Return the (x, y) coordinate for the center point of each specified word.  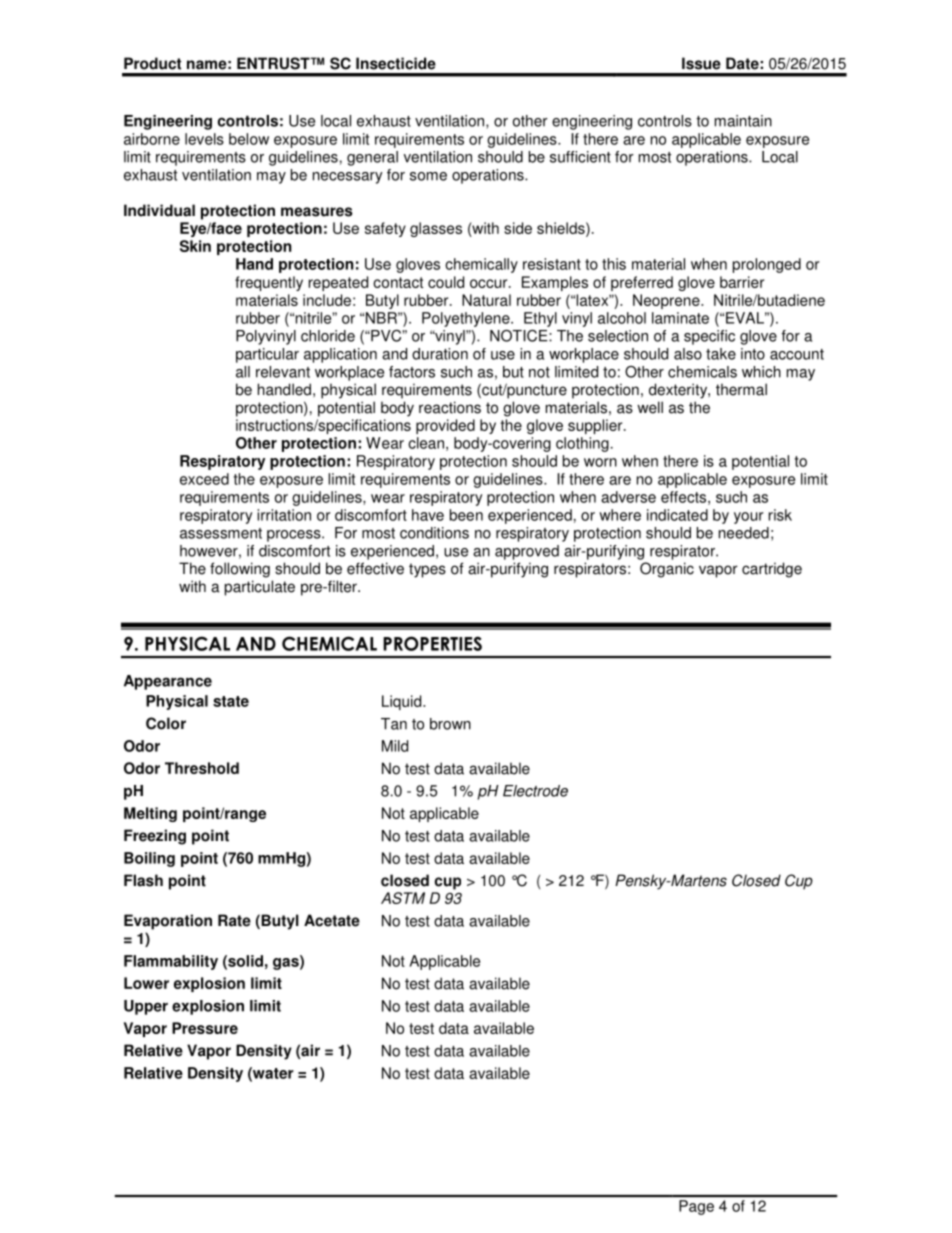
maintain (743, 121)
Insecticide (396, 63)
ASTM (403, 898)
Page (696, 1207)
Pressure (205, 1028)
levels (204, 139)
